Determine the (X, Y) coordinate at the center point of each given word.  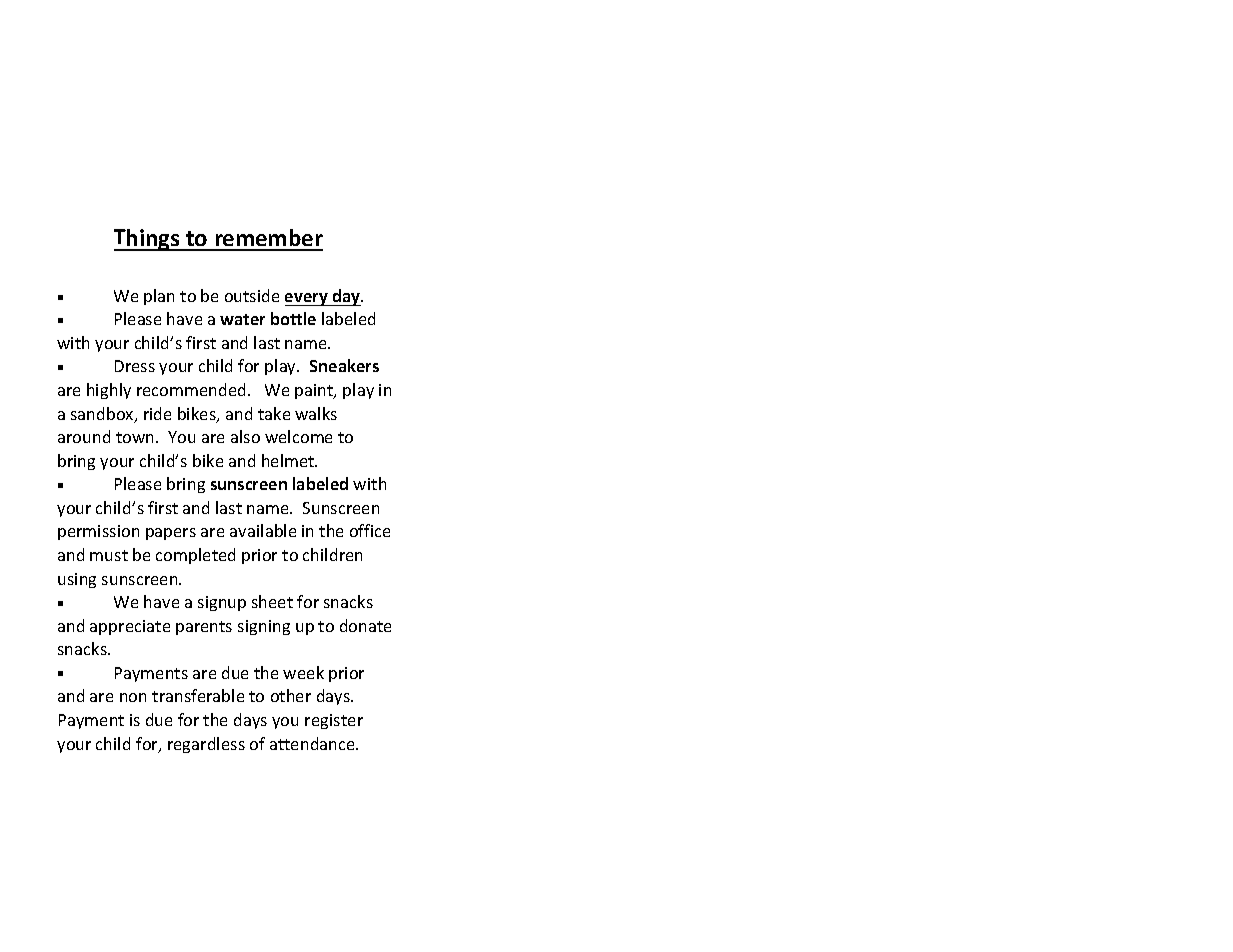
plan (159, 297)
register (334, 721)
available (263, 530)
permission (98, 532)
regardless (206, 745)
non (133, 697)
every (307, 299)
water (242, 319)
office (370, 530)
